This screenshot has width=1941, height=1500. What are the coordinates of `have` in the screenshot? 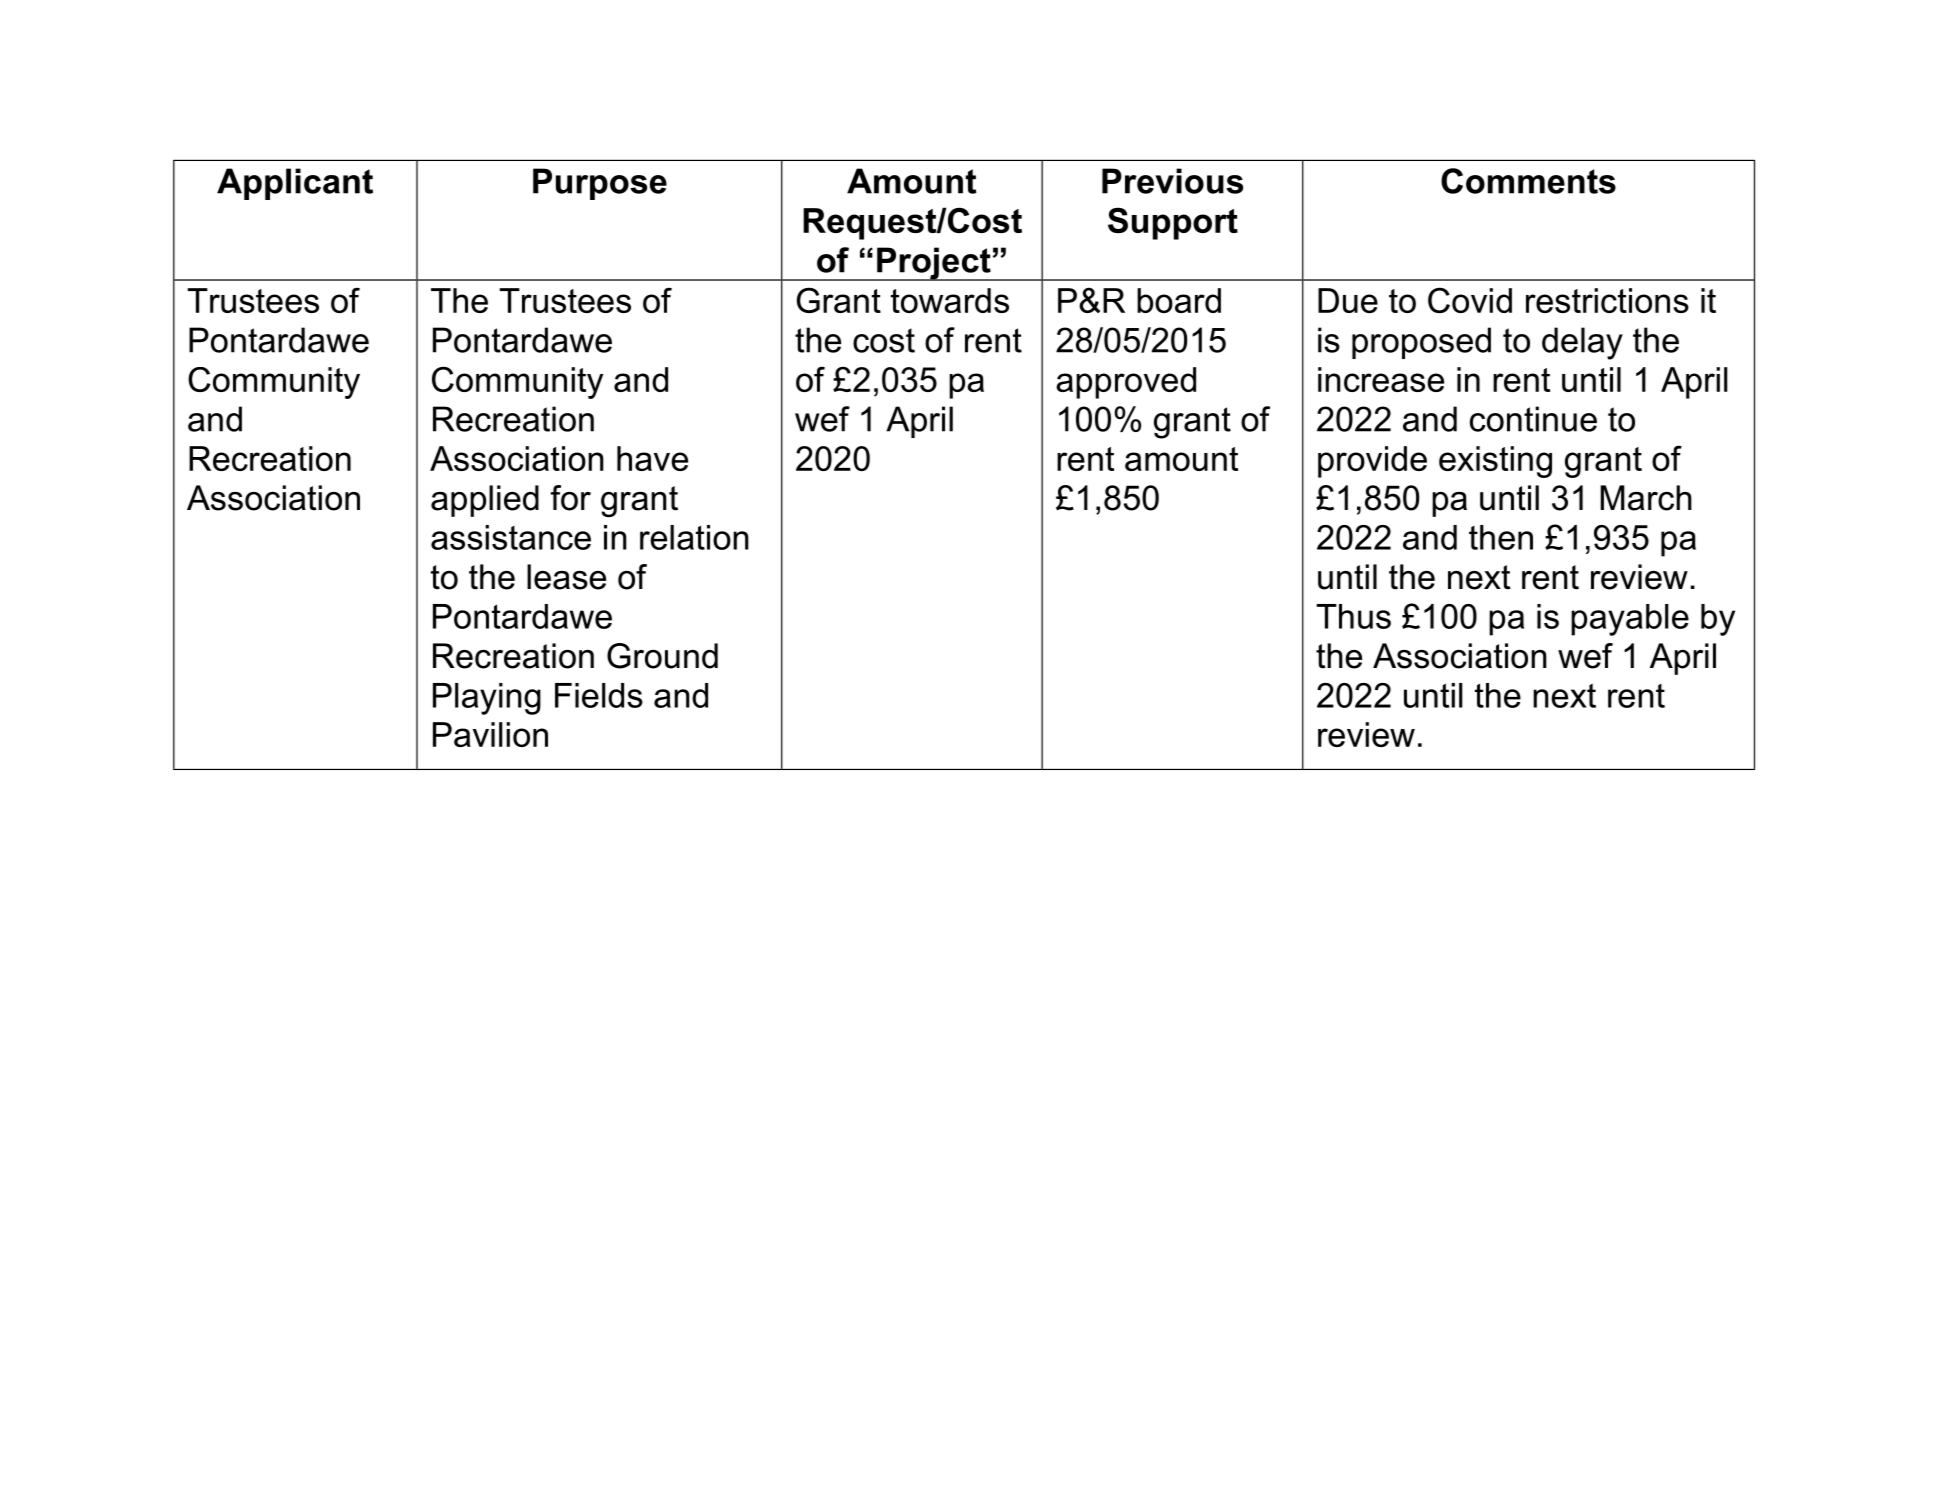 It's located at (652, 458).
